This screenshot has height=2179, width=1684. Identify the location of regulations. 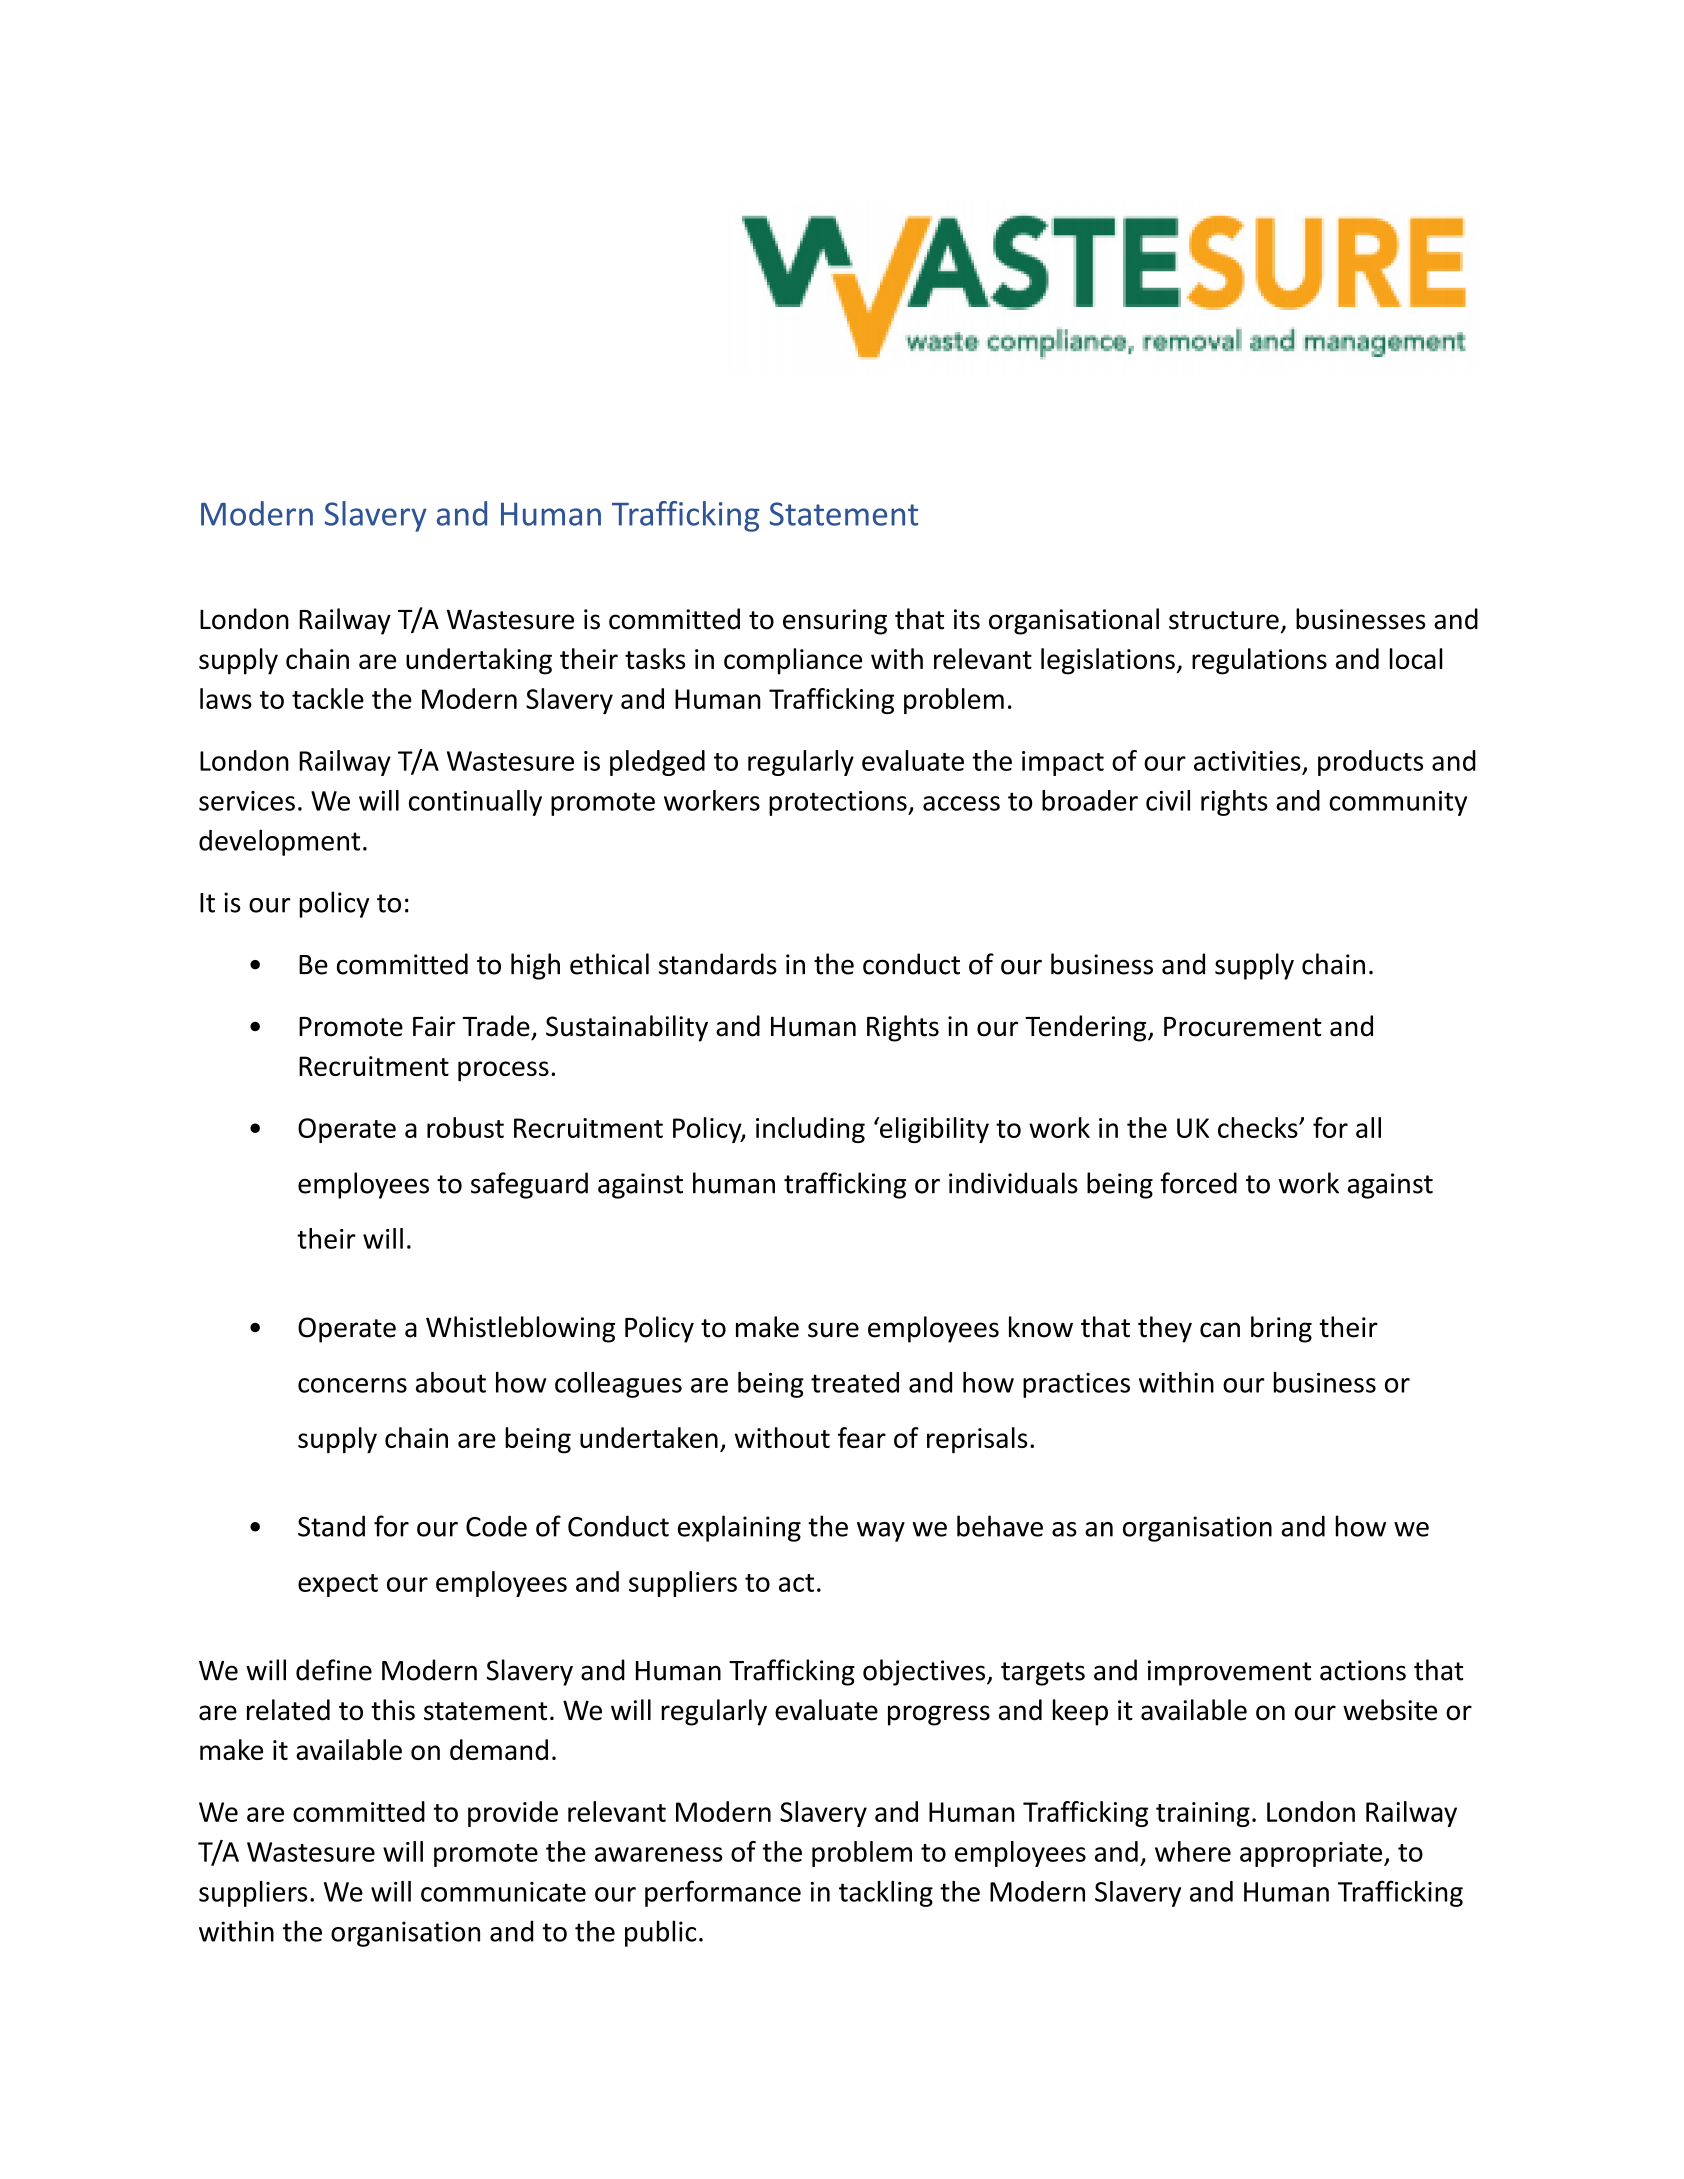
(1259, 661).
